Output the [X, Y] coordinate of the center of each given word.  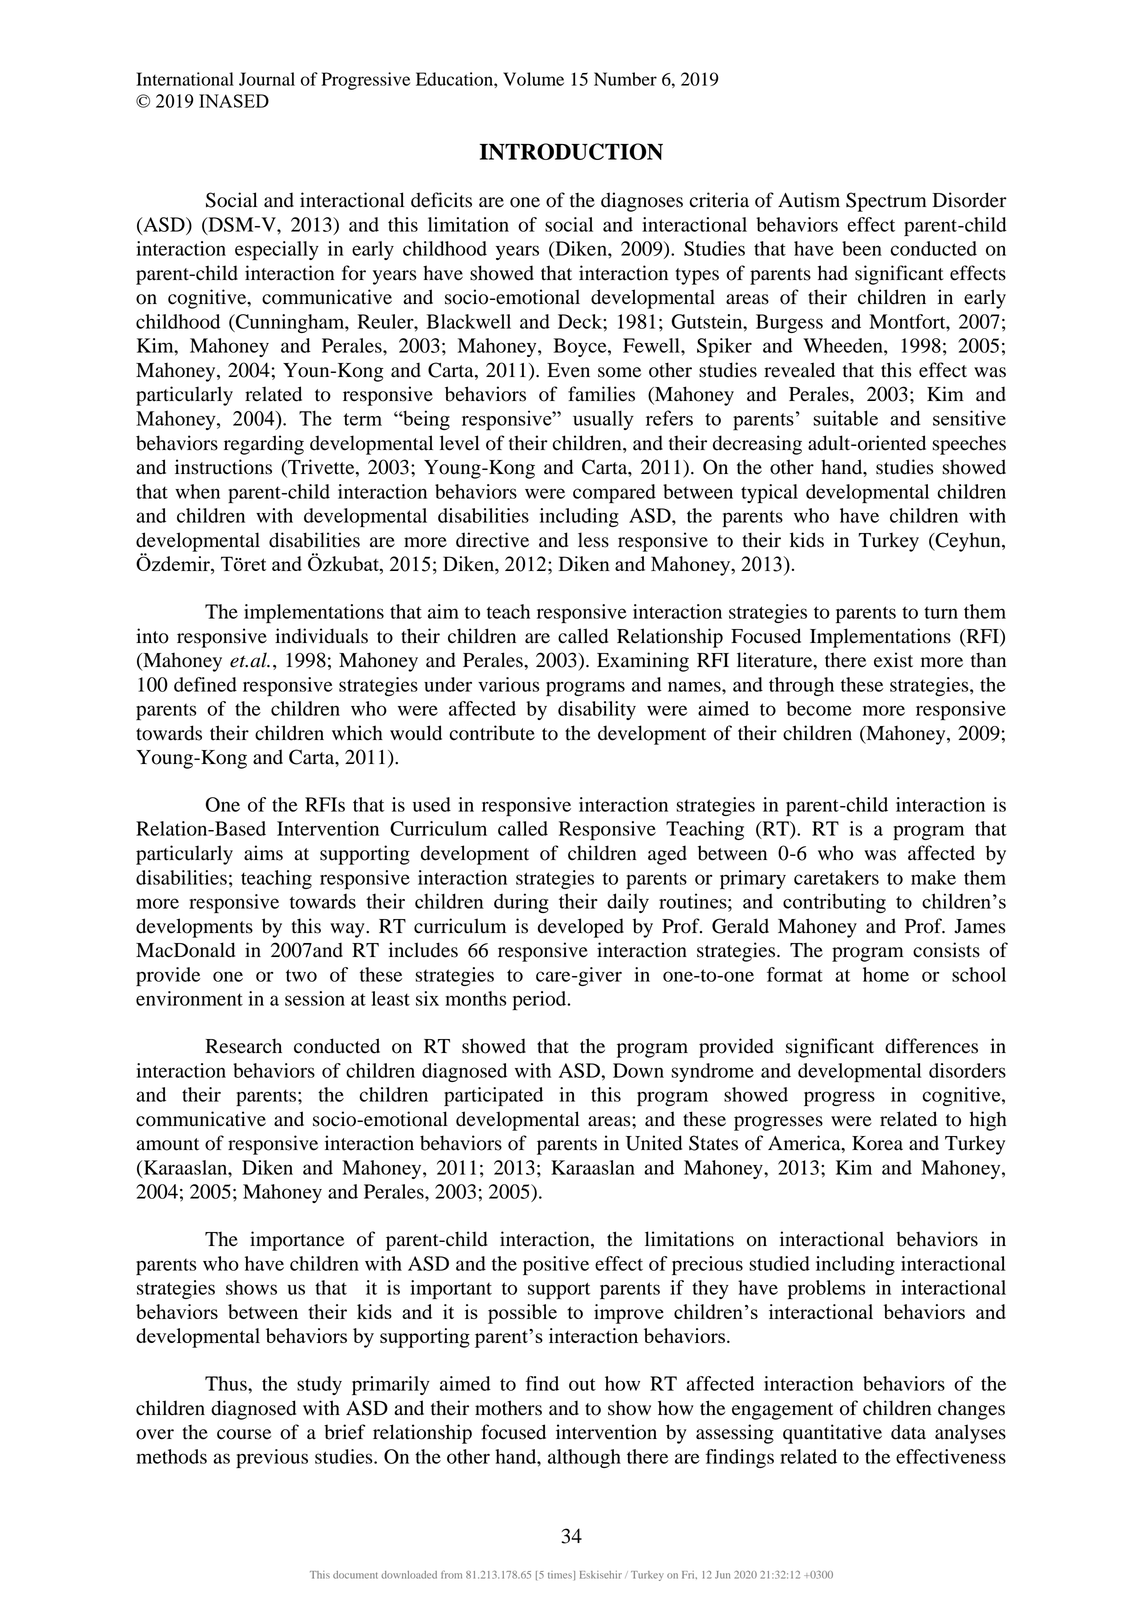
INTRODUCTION [571, 151]
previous [272, 1458]
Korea [877, 1143]
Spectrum [886, 202]
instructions [223, 467]
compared [614, 493]
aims [263, 853]
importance [297, 1241]
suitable [845, 418]
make [933, 877]
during [521, 903]
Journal [267, 79]
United [654, 1143]
